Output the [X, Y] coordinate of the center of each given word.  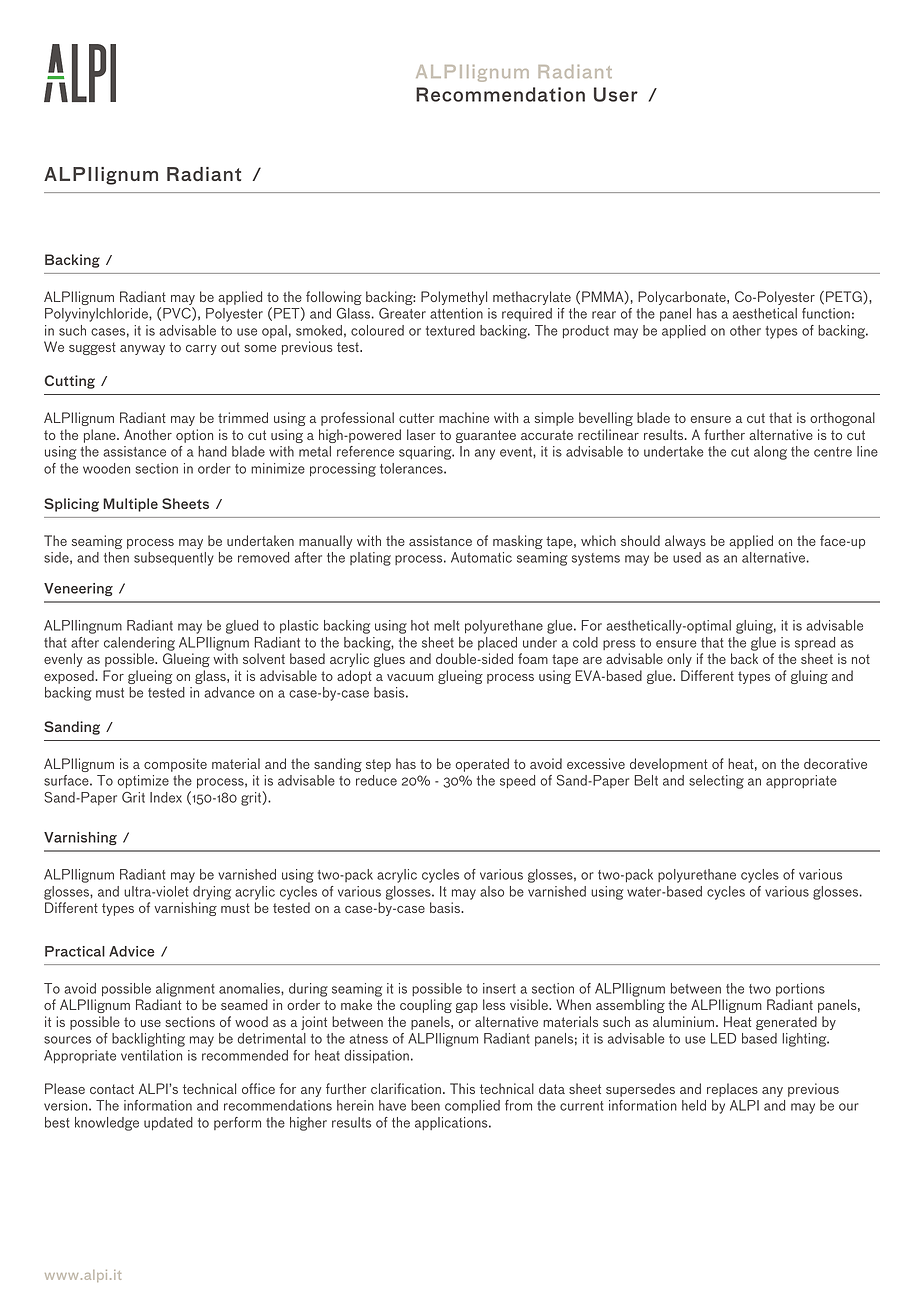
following [334, 298]
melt [446, 625]
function [826, 313]
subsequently [174, 559]
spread [815, 643]
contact [112, 1089]
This [462, 1088]
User [616, 94]
